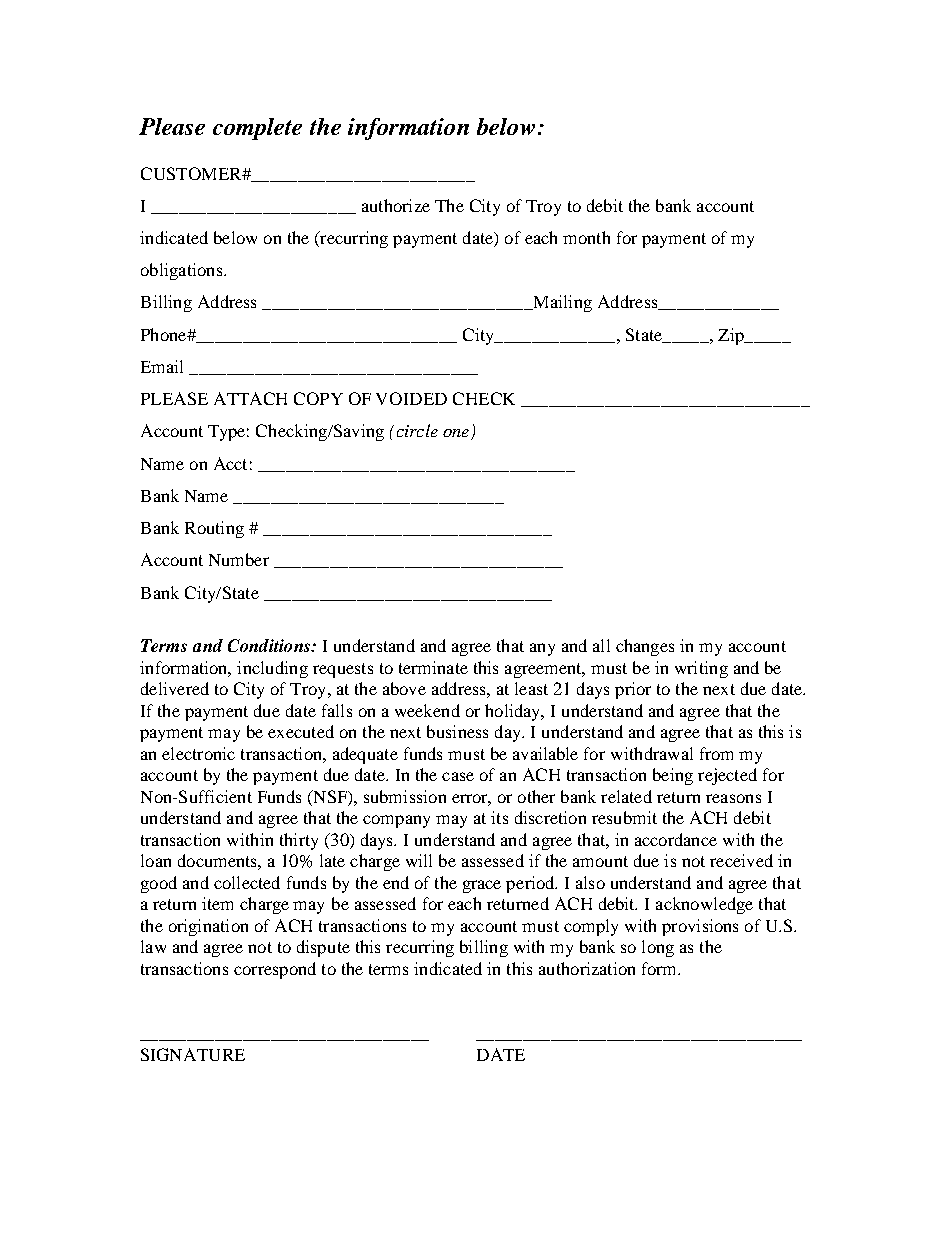  I want to click on collected, so click(247, 882).
